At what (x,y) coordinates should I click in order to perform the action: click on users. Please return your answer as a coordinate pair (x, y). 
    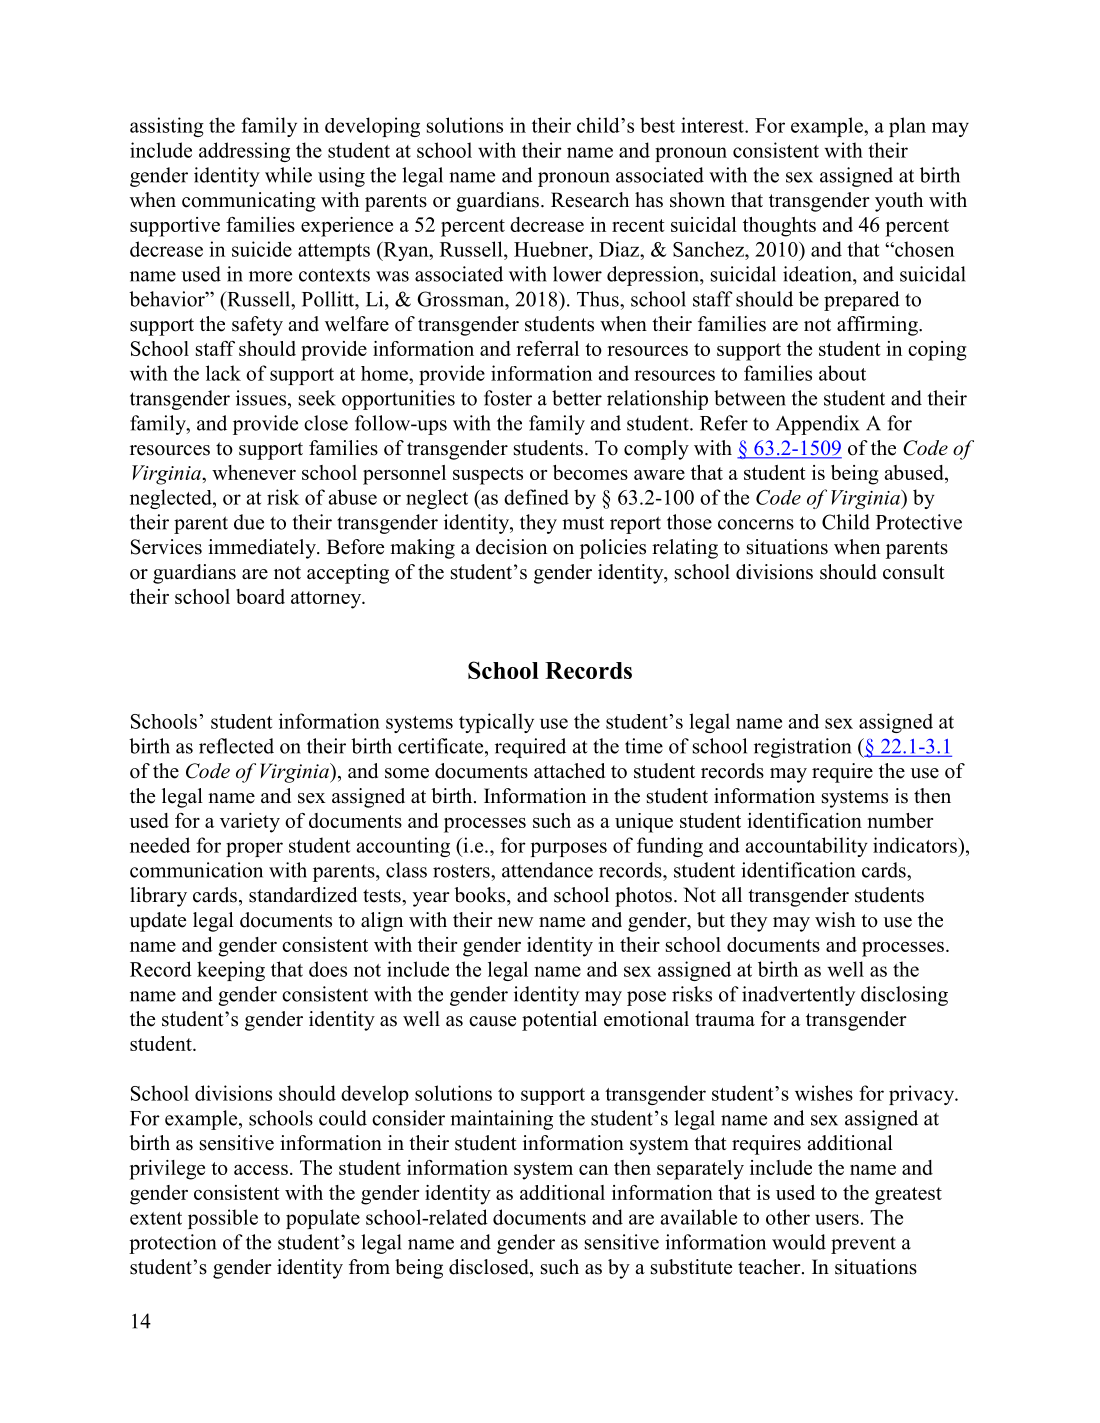
    Looking at the image, I should click on (837, 1219).
